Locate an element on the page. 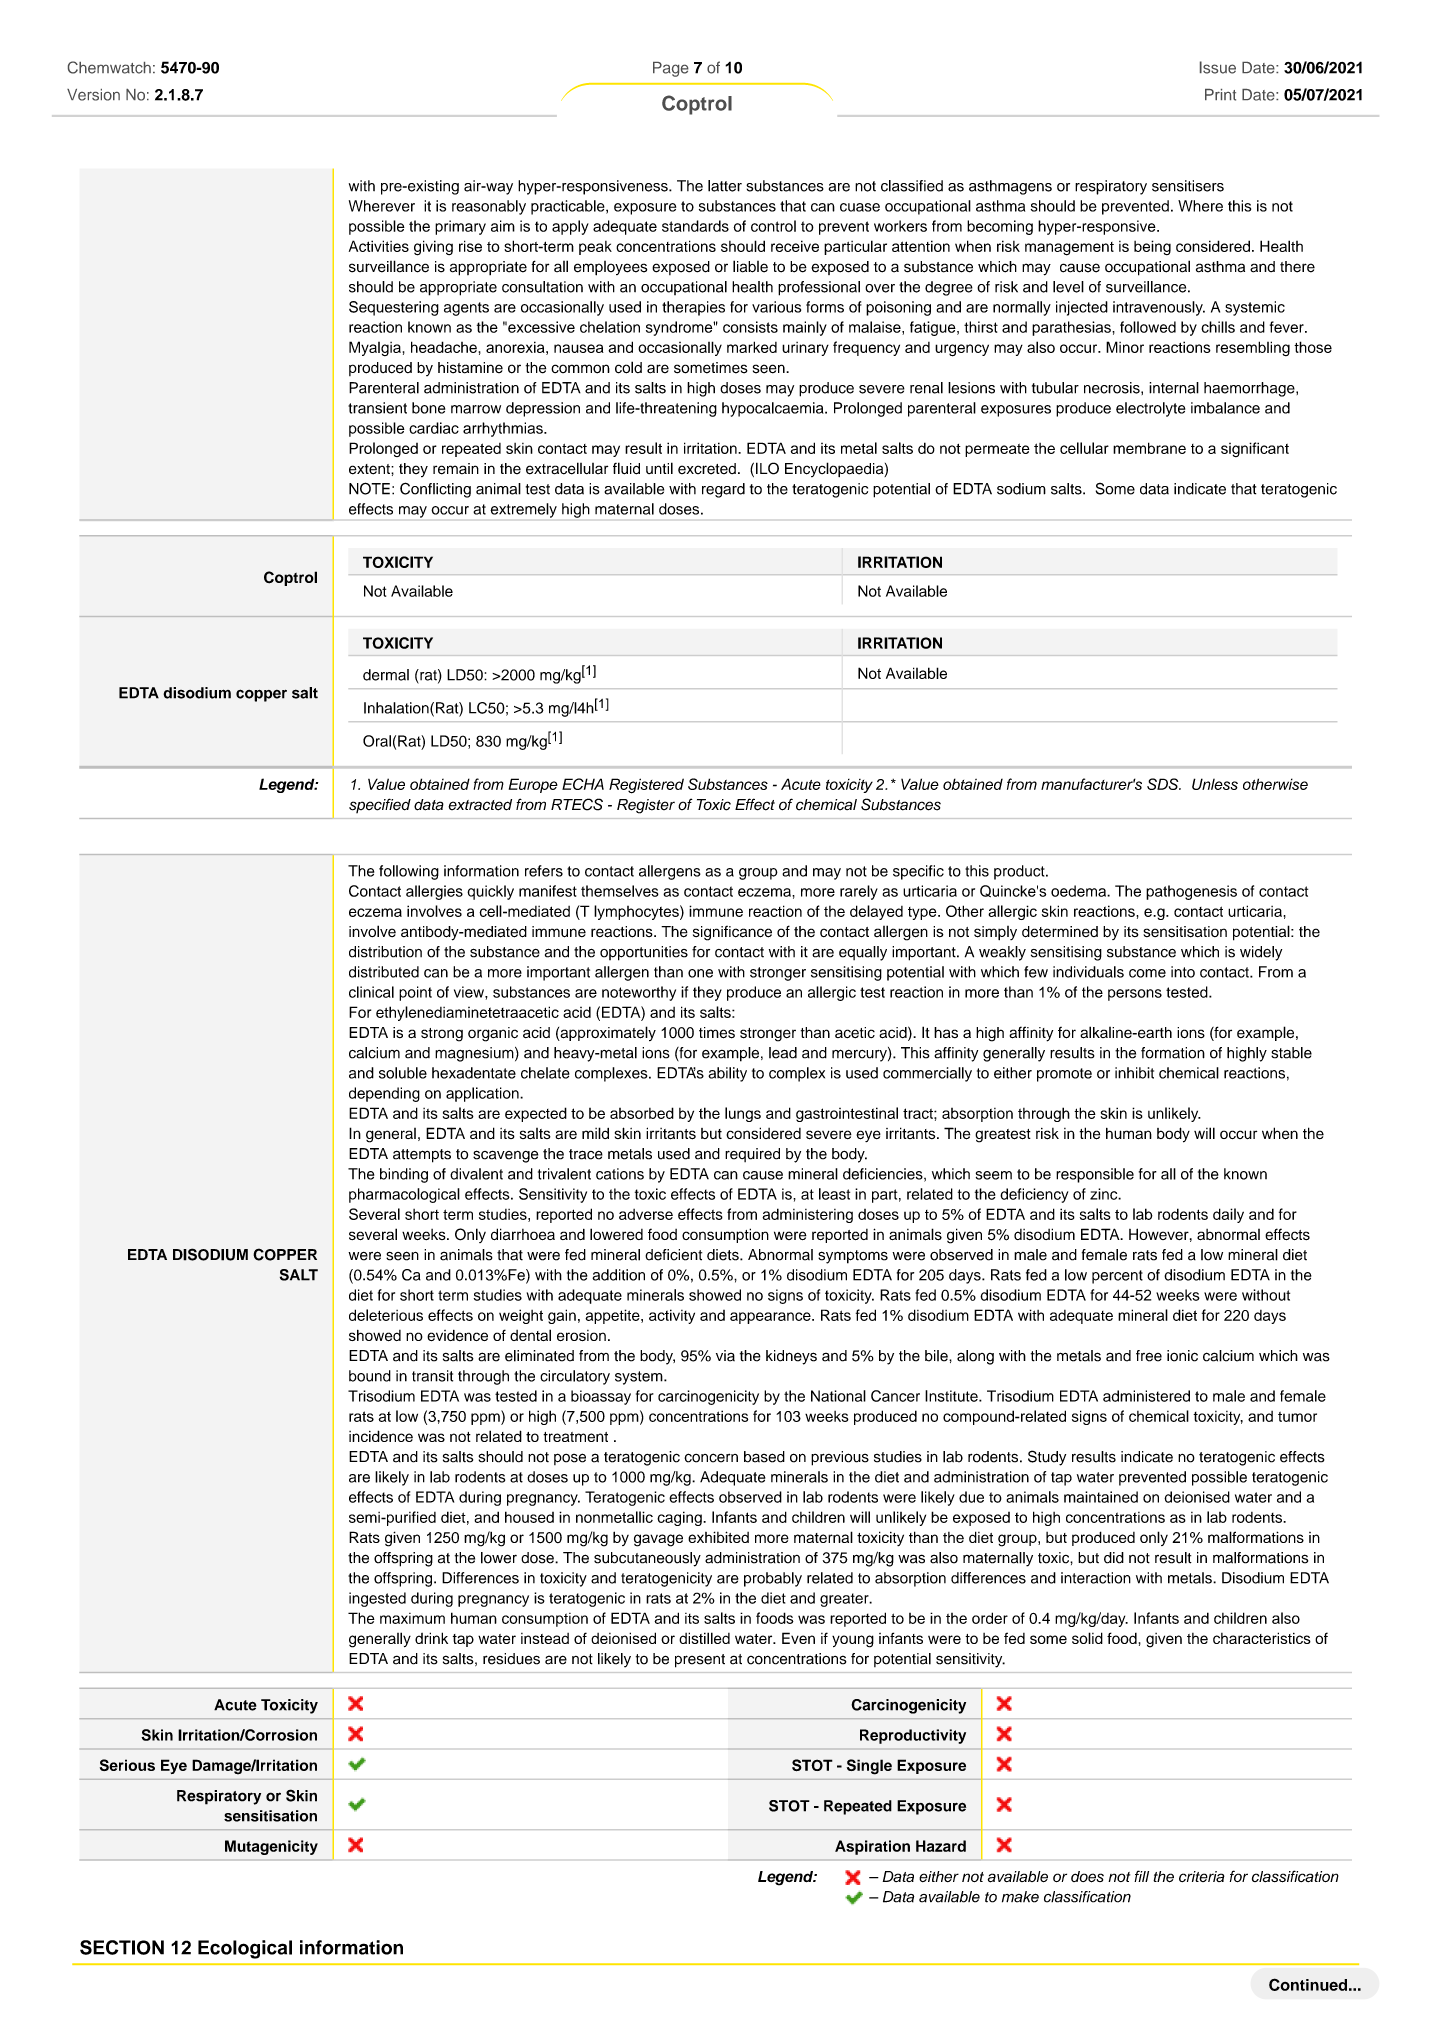 The image size is (1433, 2028). Print is located at coordinates (1220, 95).
